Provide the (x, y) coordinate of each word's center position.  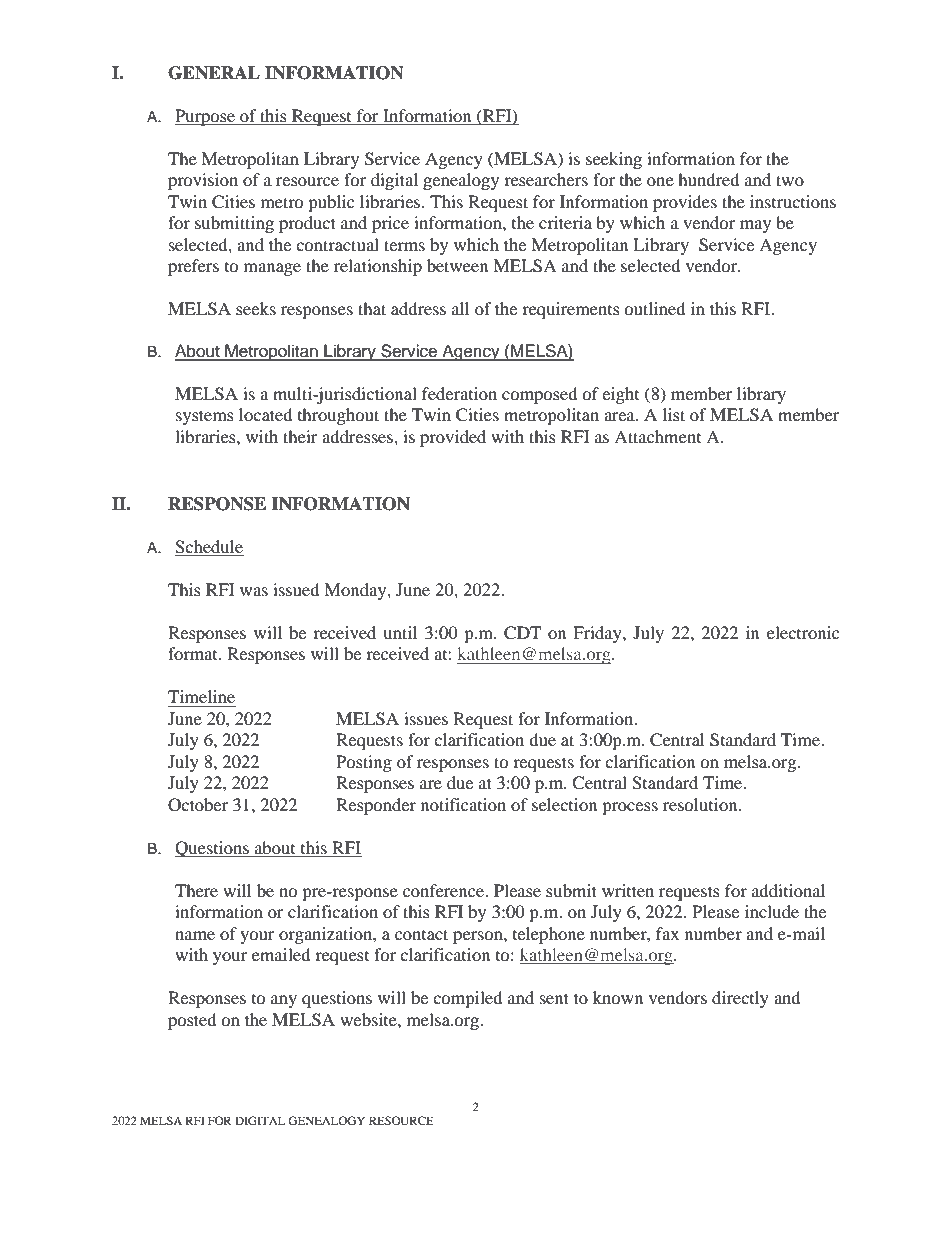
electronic (803, 632)
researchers (546, 179)
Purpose (206, 117)
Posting (364, 763)
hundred (709, 179)
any (284, 1001)
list (674, 414)
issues (426, 718)
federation (459, 393)
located (266, 414)
